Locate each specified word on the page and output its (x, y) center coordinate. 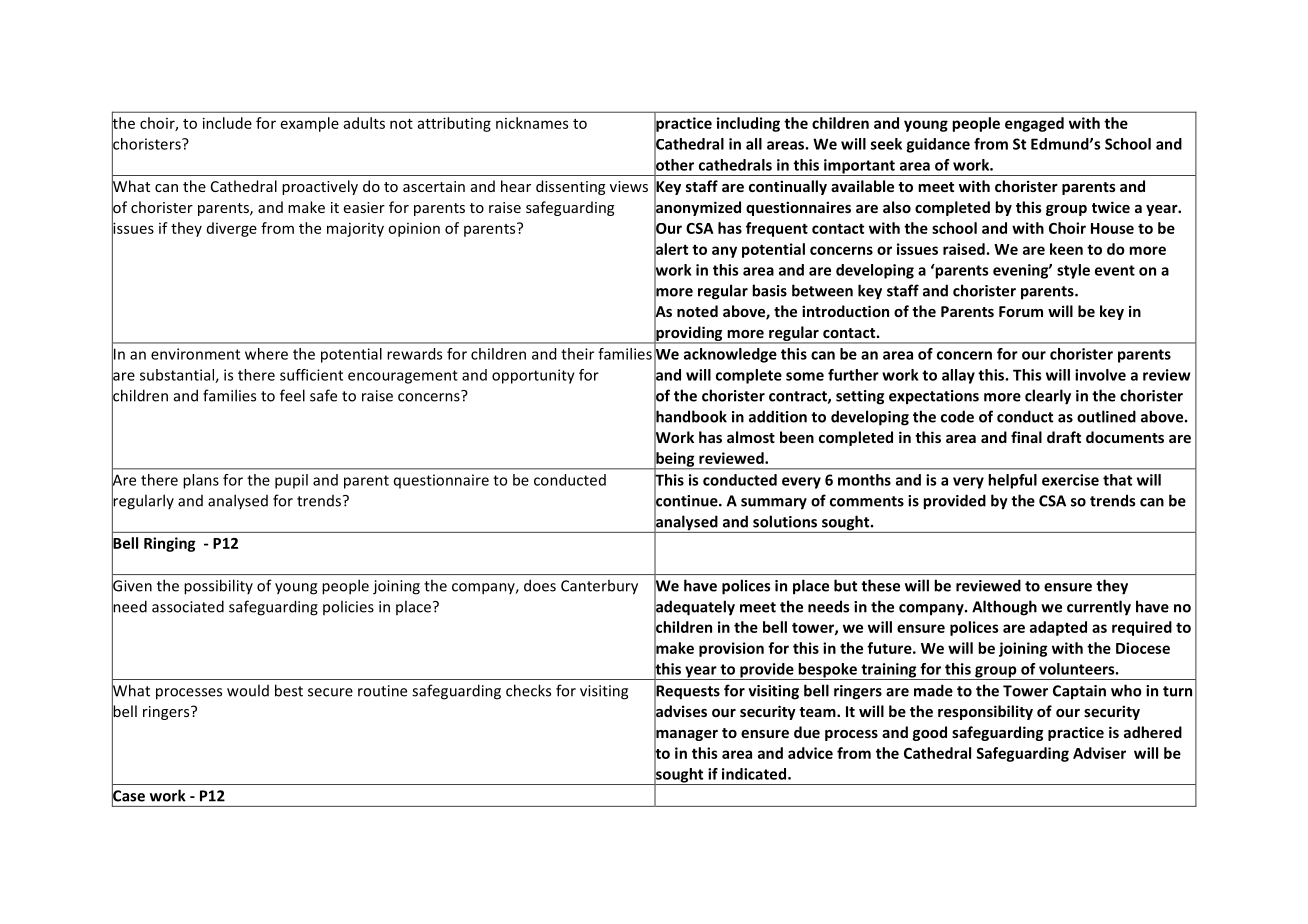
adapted (1058, 628)
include (227, 123)
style (1073, 271)
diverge (232, 229)
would (248, 690)
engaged (1034, 124)
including (748, 124)
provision (731, 649)
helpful (1012, 481)
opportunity (533, 376)
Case (128, 796)
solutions (785, 521)
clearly (1048, 397)
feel (292, 395)
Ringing (169, 544)
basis (769, 290)
